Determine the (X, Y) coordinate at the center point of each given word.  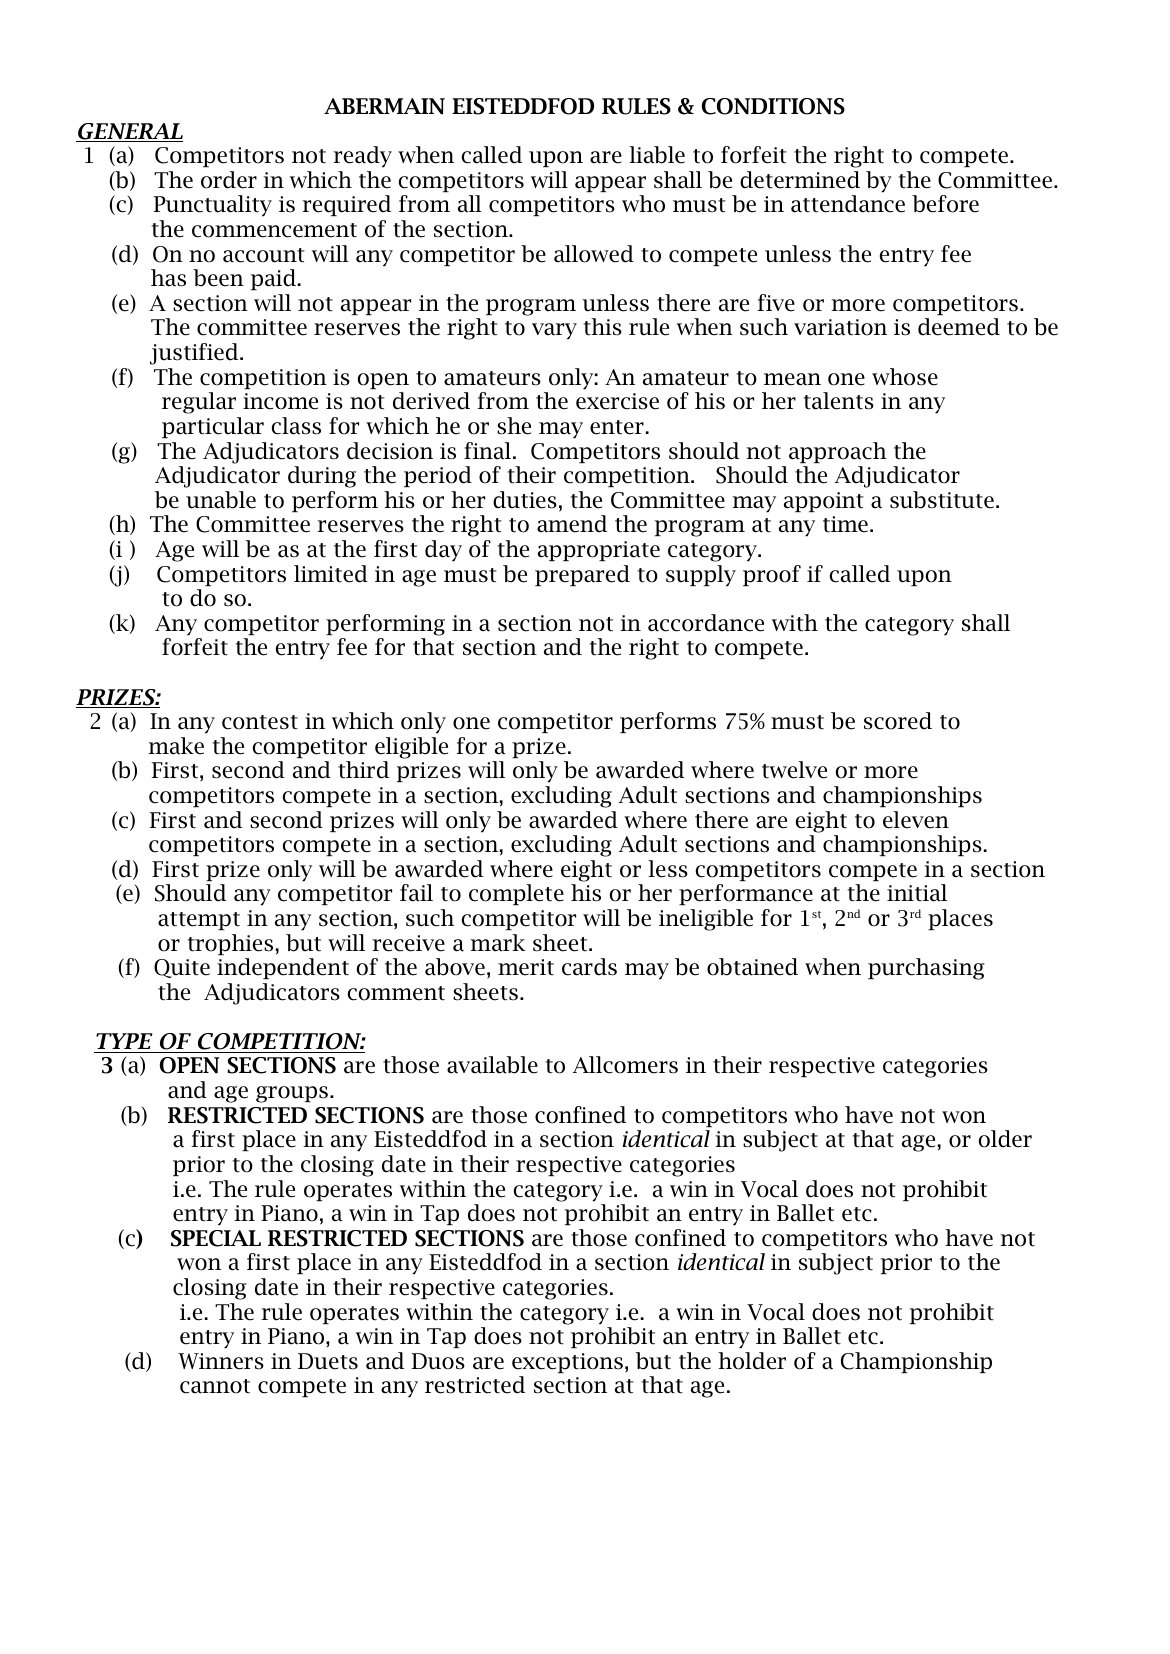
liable (657, 155)
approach (838, 452)
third (363, 770)
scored (898, 721)
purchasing (926, 969)
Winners (221, 1361)
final (489, 451)
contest (260, 722)
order (229, 180)
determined (800, 180)
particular (213, 427)
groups (292, 1094)
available (492, 1065)
